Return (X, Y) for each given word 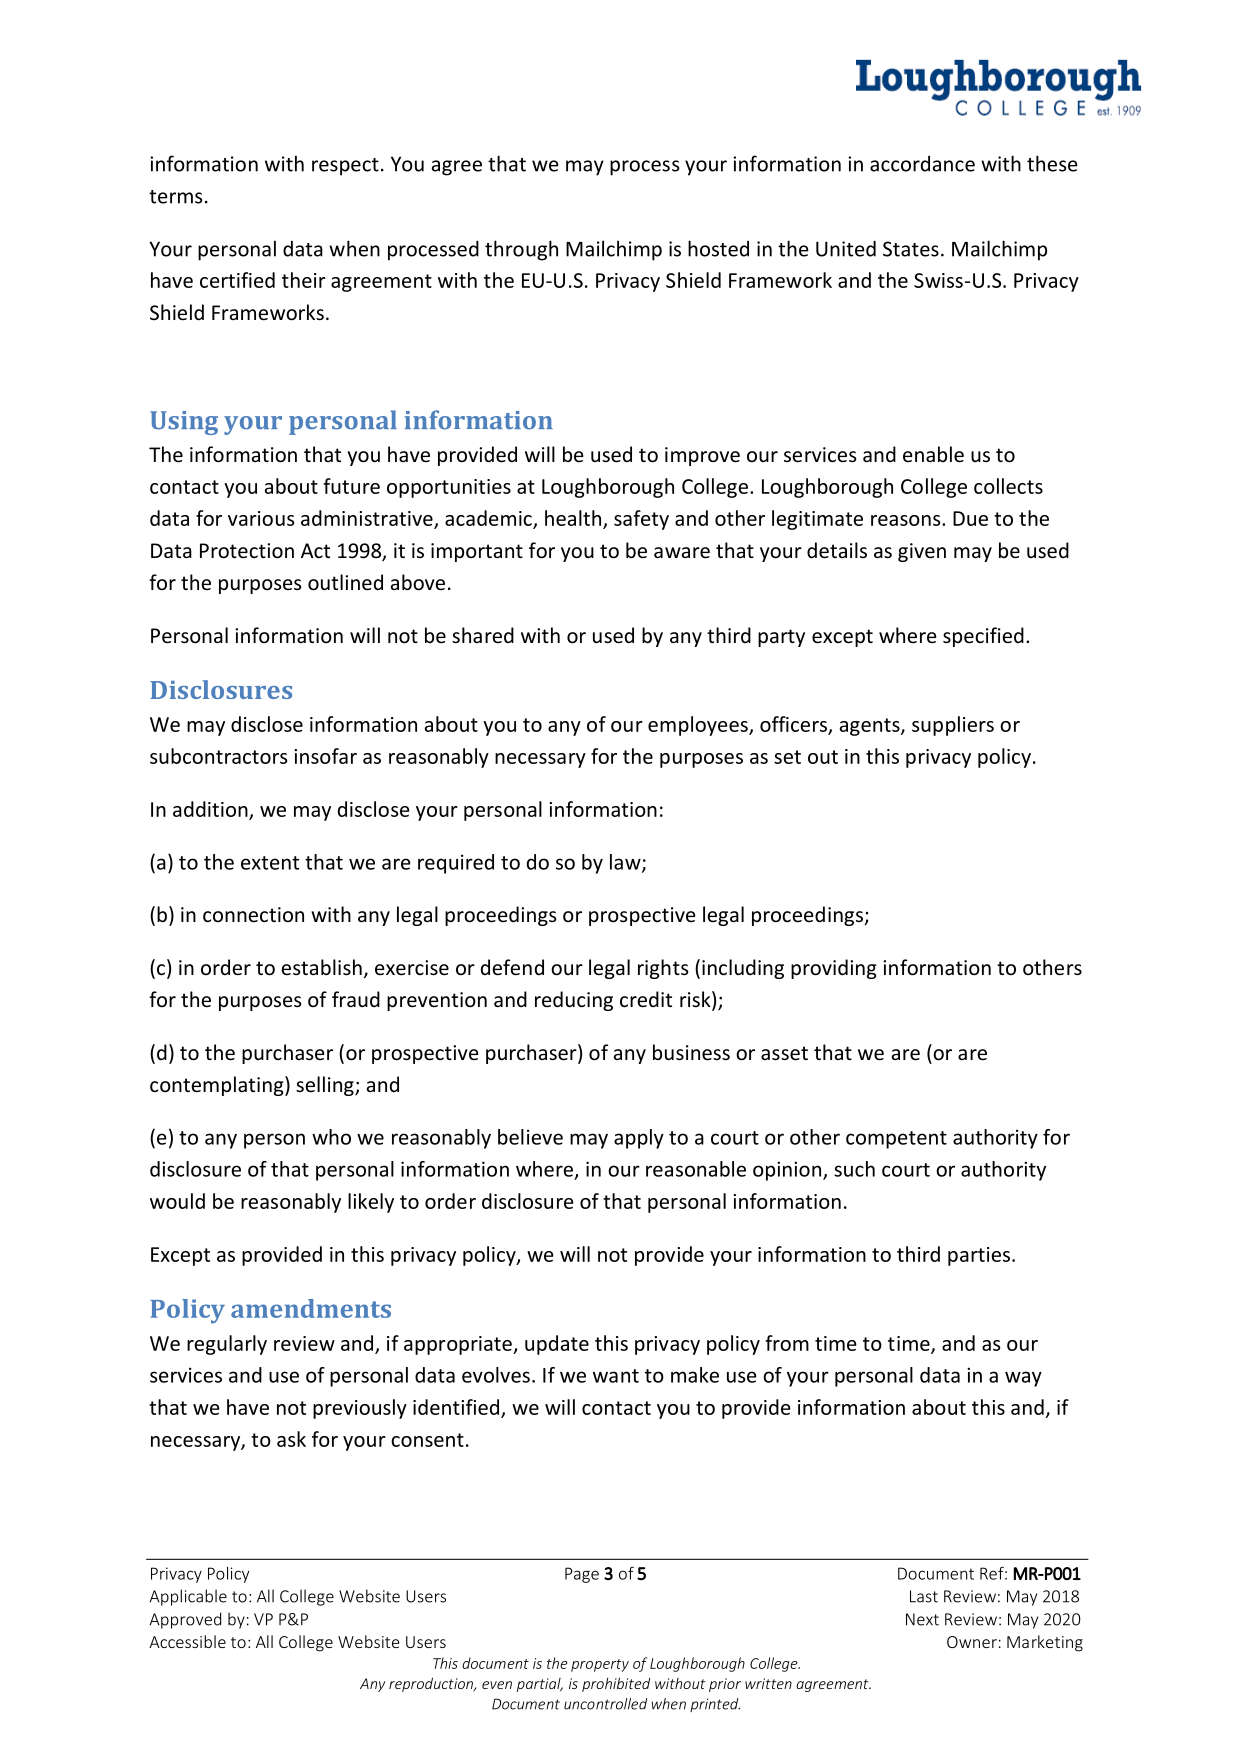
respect (345, 167)
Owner (972, 1642)
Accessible (187, 1641)
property (600, 1665)
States (911, 249)
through (521, 250)
